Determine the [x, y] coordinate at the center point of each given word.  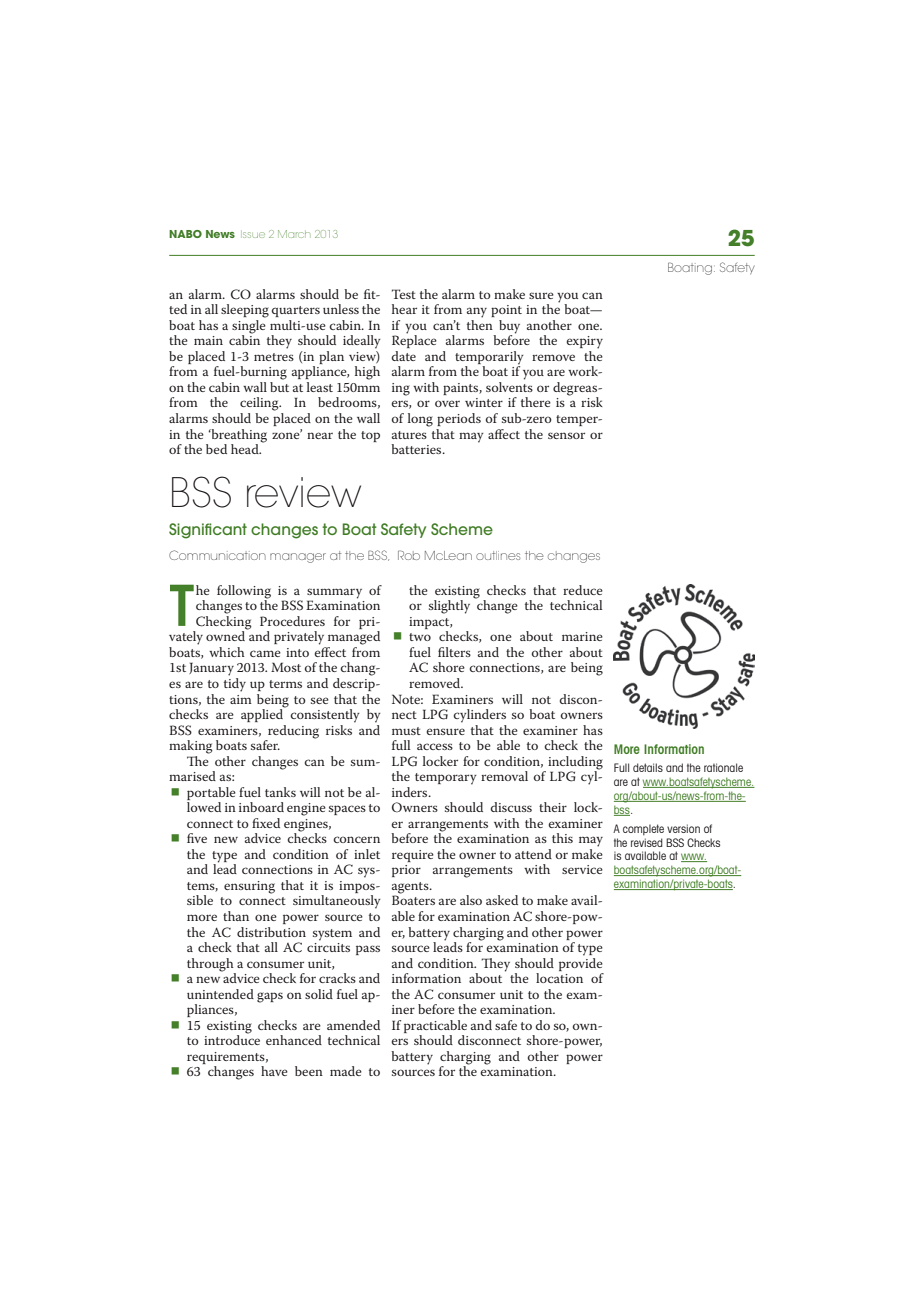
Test [404, 294]
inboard [261, 807]
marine [582, 636]
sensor [566, 435]
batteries [417, 449]
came [265, 653]
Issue [253, 234]
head [246, 449]
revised [647, 842]
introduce [232, 1039]
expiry [584, 342]
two [420, 637]
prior [406, 871]
